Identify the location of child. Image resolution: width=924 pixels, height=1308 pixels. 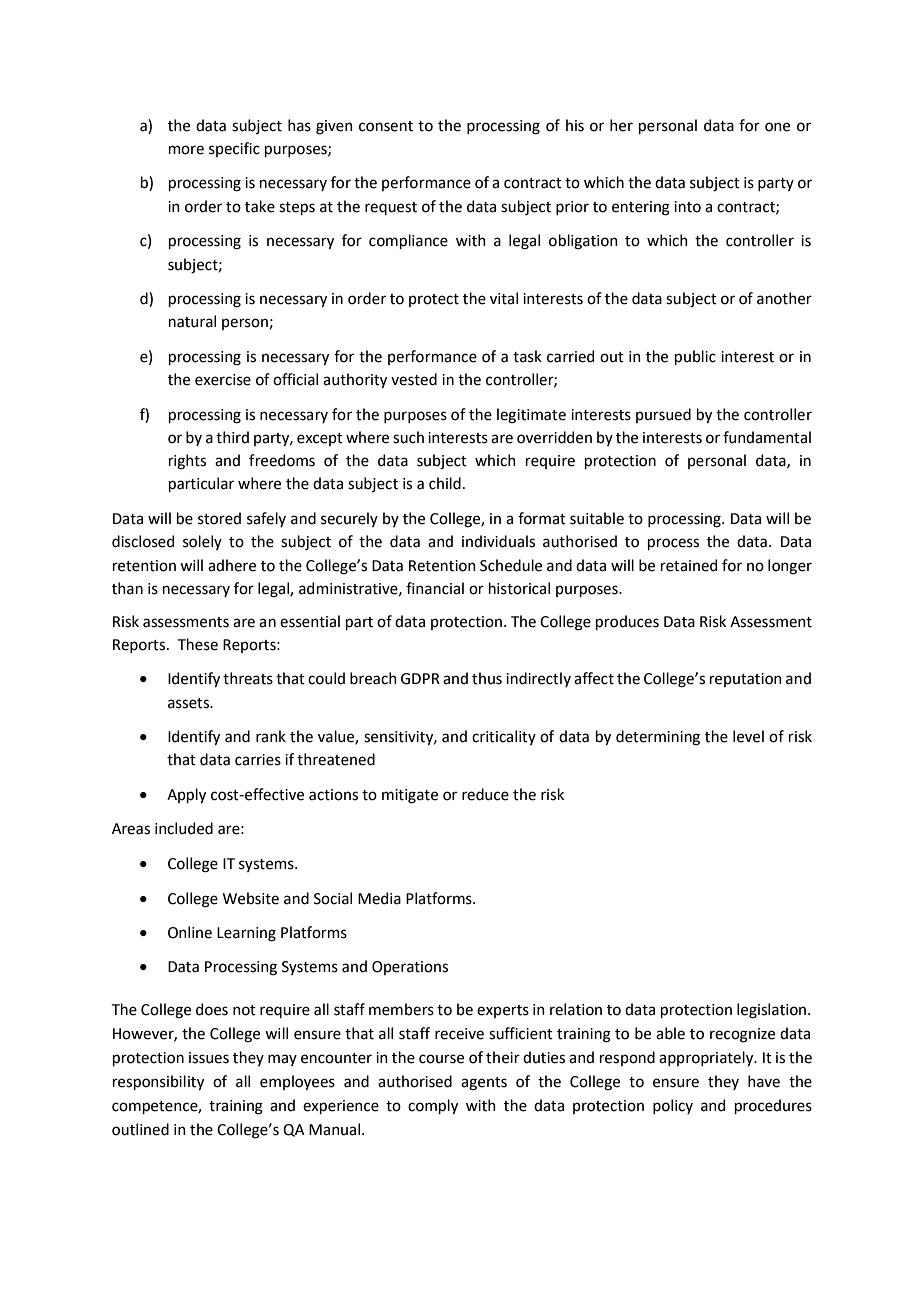
(445, 483).
